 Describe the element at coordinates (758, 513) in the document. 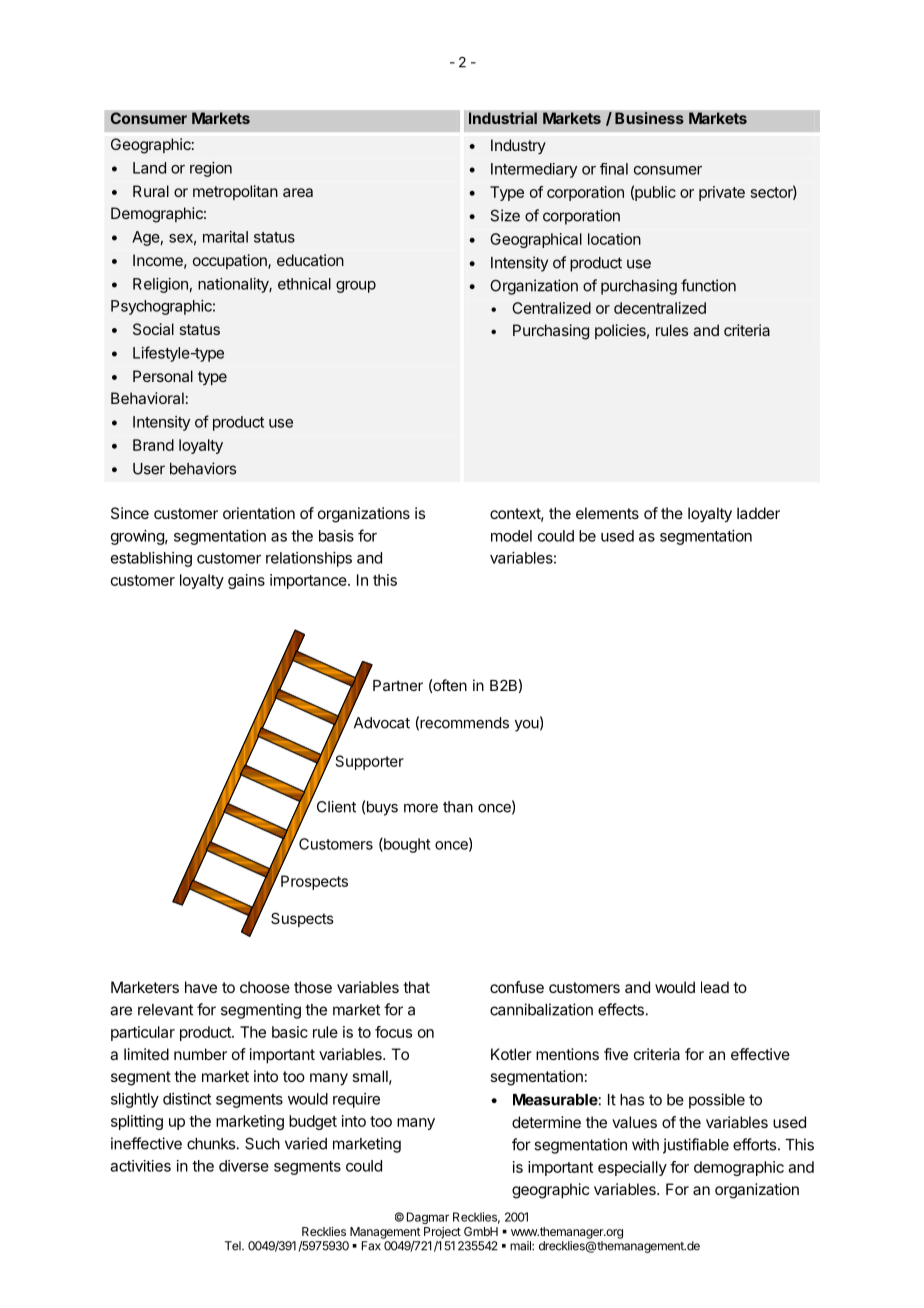

I see `ladder` at that location.
